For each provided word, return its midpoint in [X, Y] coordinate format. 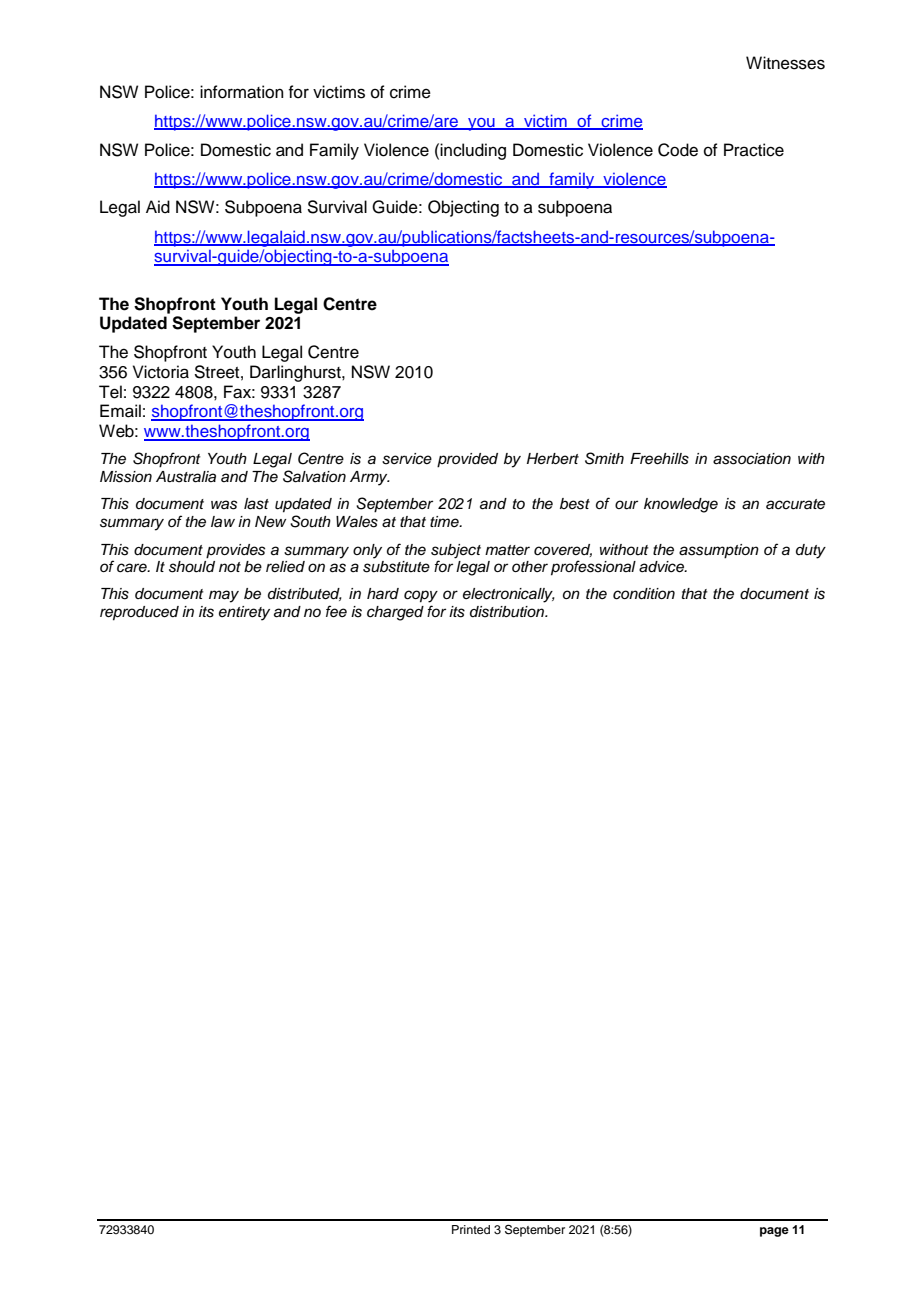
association [752, 459]
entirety [244, 613]
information [242, 92]
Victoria [161, 372]
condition [644, 594]
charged [395, 613]
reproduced [139, 613]
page [774, 1232]
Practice [754, 150]
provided [467, 460]
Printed [471, 1229]
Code [678, 150]
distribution [508, 612]
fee [336, 611]
